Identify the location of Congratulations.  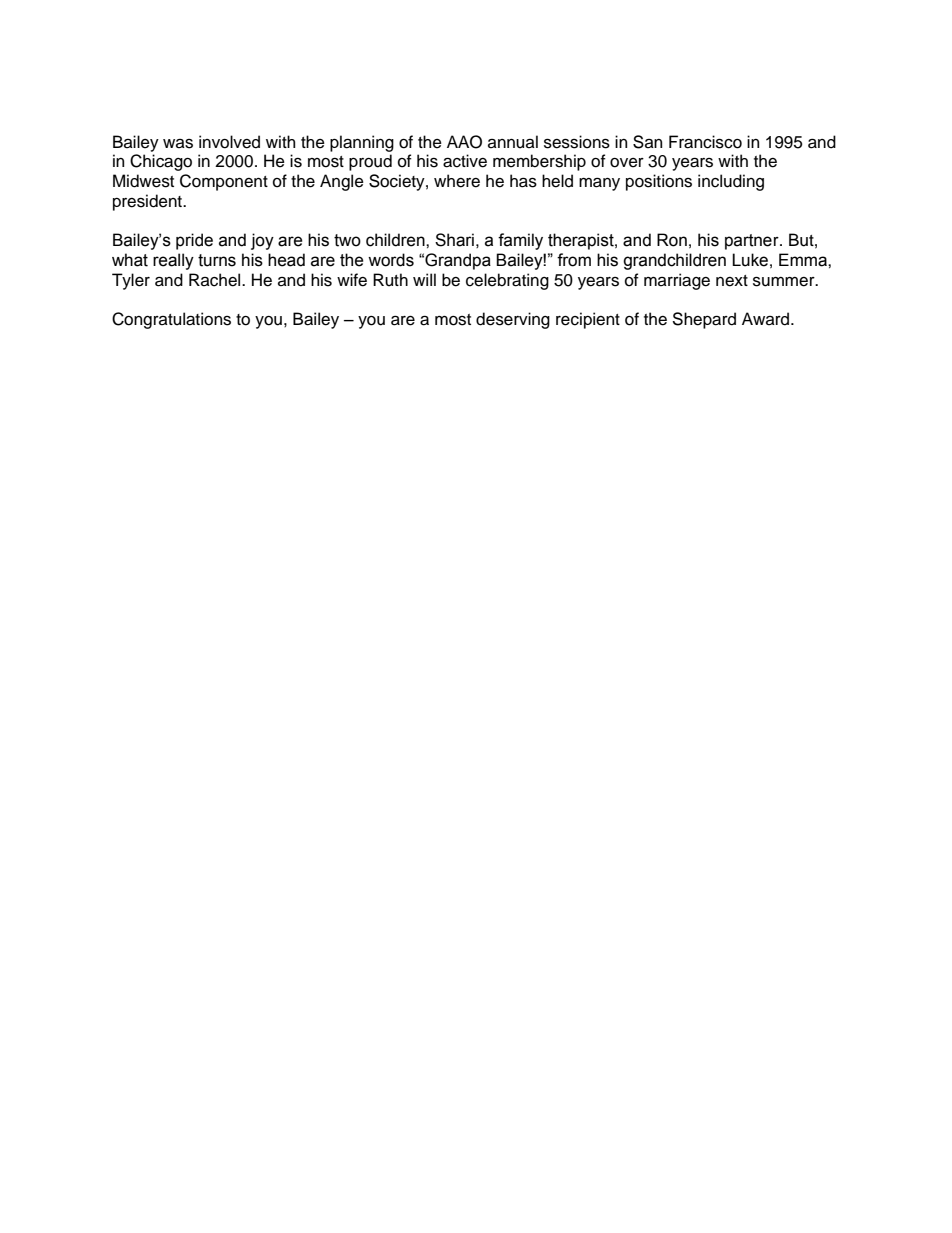
(171, 320).
